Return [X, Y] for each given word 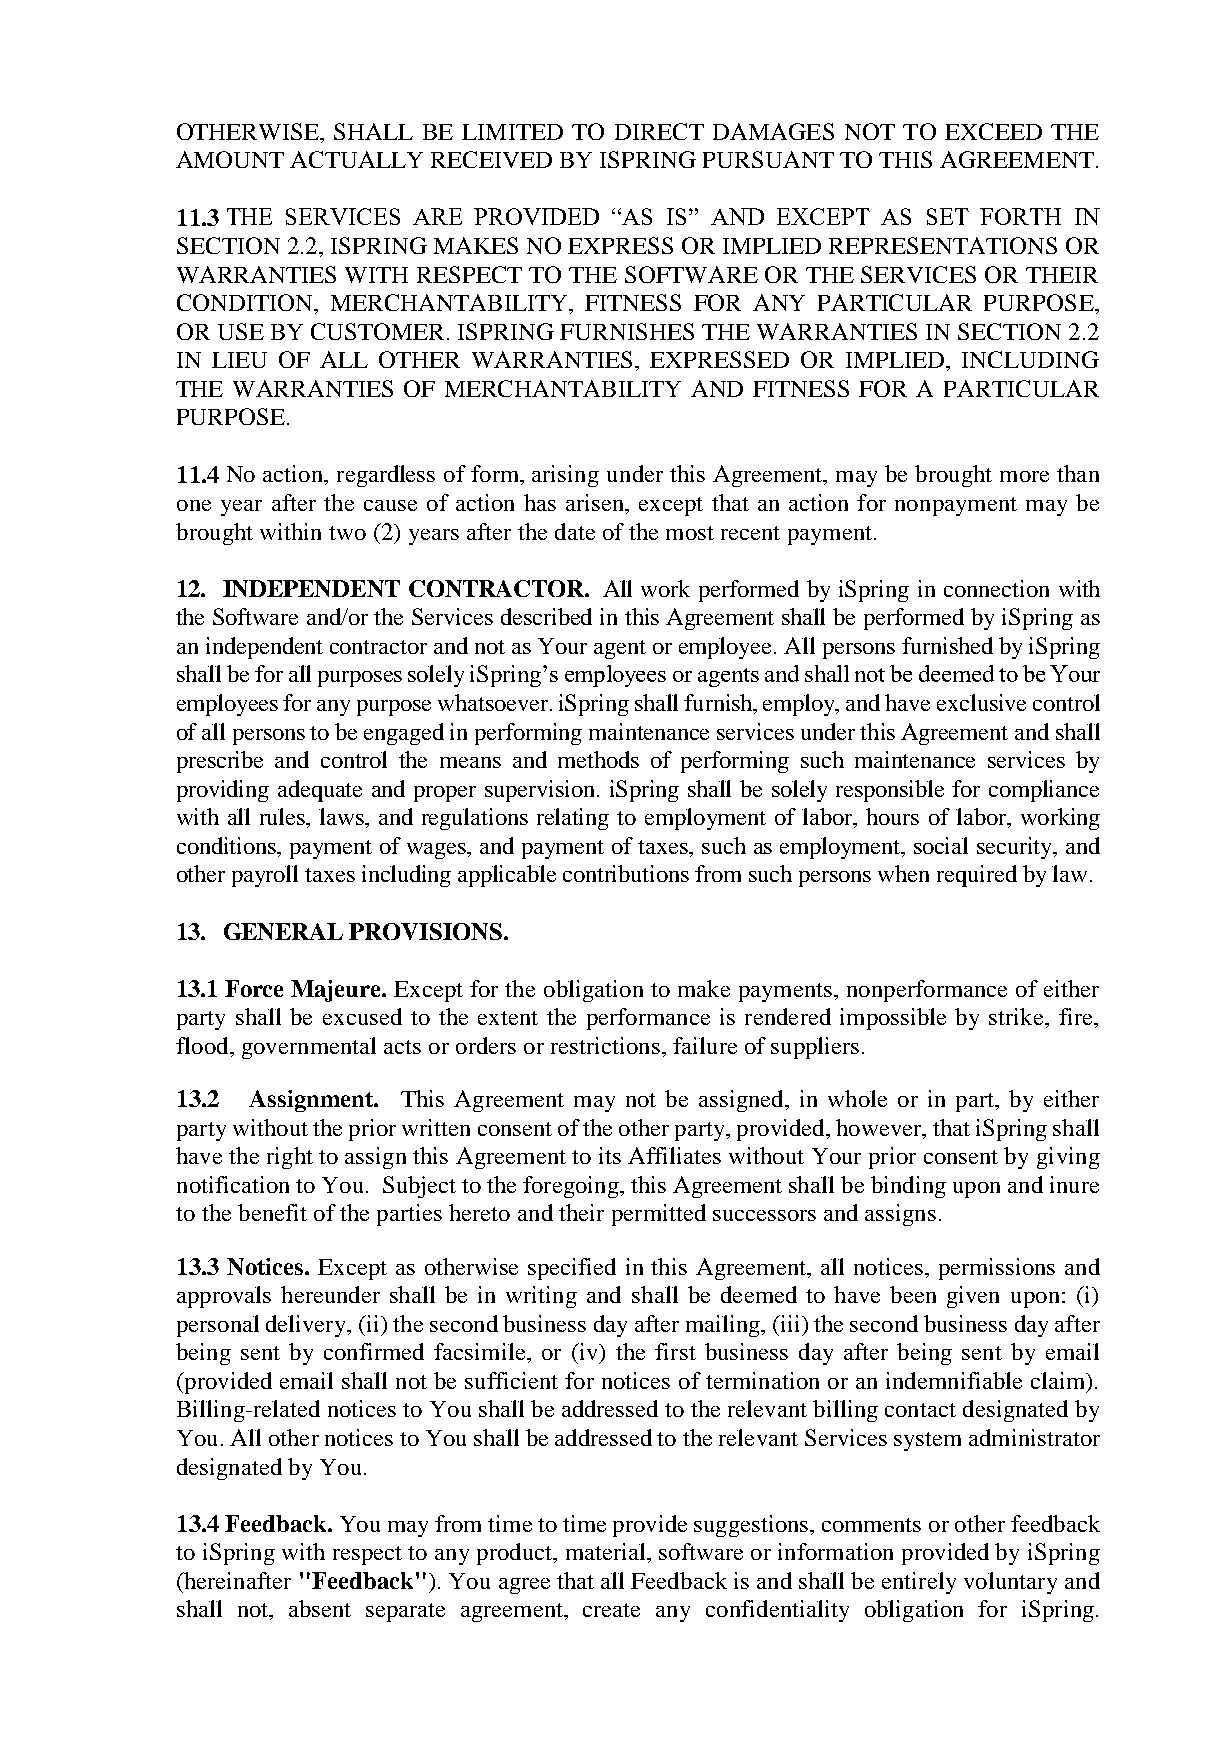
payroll [265, 876]
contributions [626, 873]
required [977, 876]
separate [405, 1612]
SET [948, 216]
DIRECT [659, 131]
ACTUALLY [356, 159]
